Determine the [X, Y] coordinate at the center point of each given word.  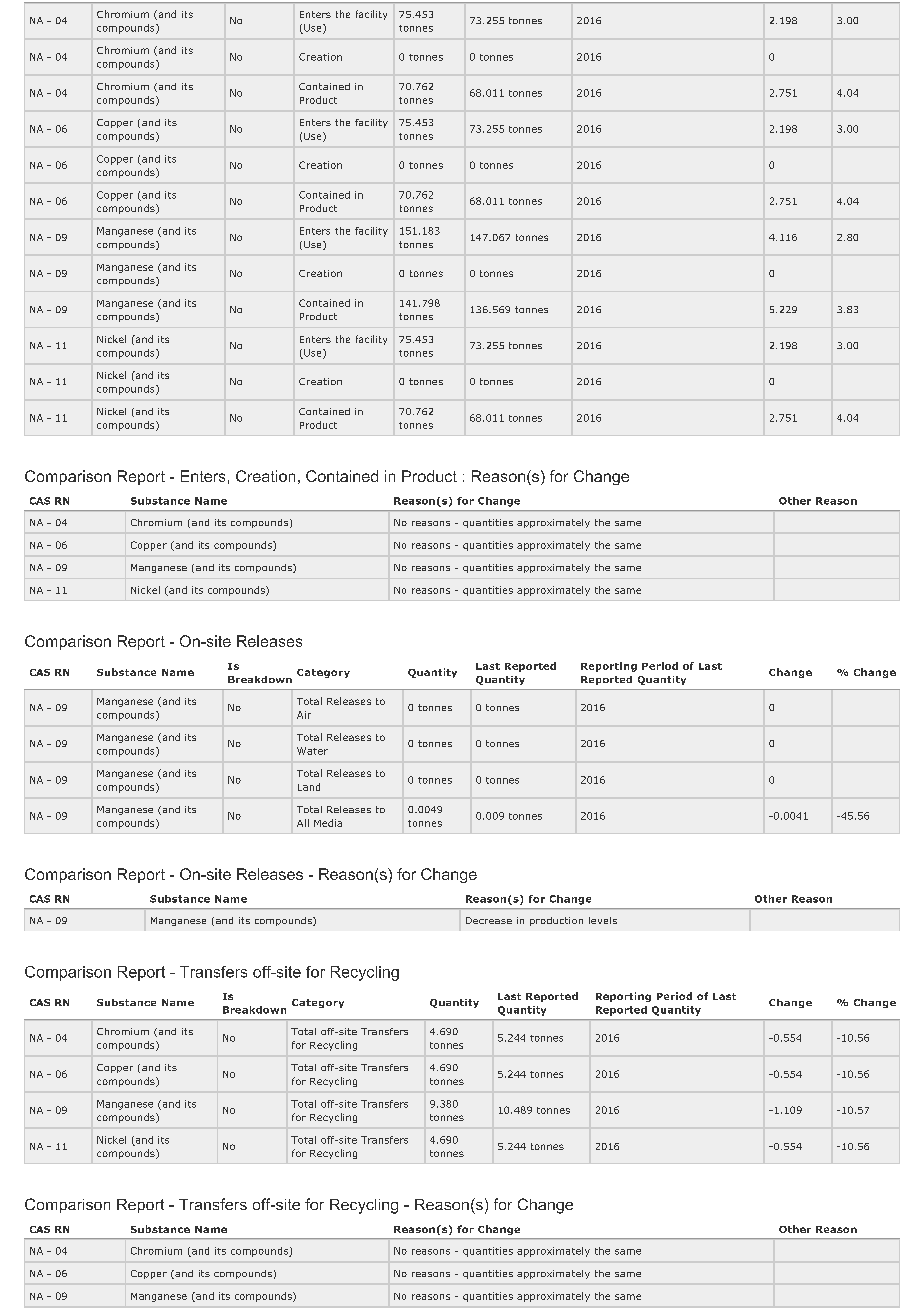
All [303, 823]
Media [328, 823]
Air [304, 715]
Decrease [489, 920]
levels [603, 920]
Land [309, 787]
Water [312, 751]
